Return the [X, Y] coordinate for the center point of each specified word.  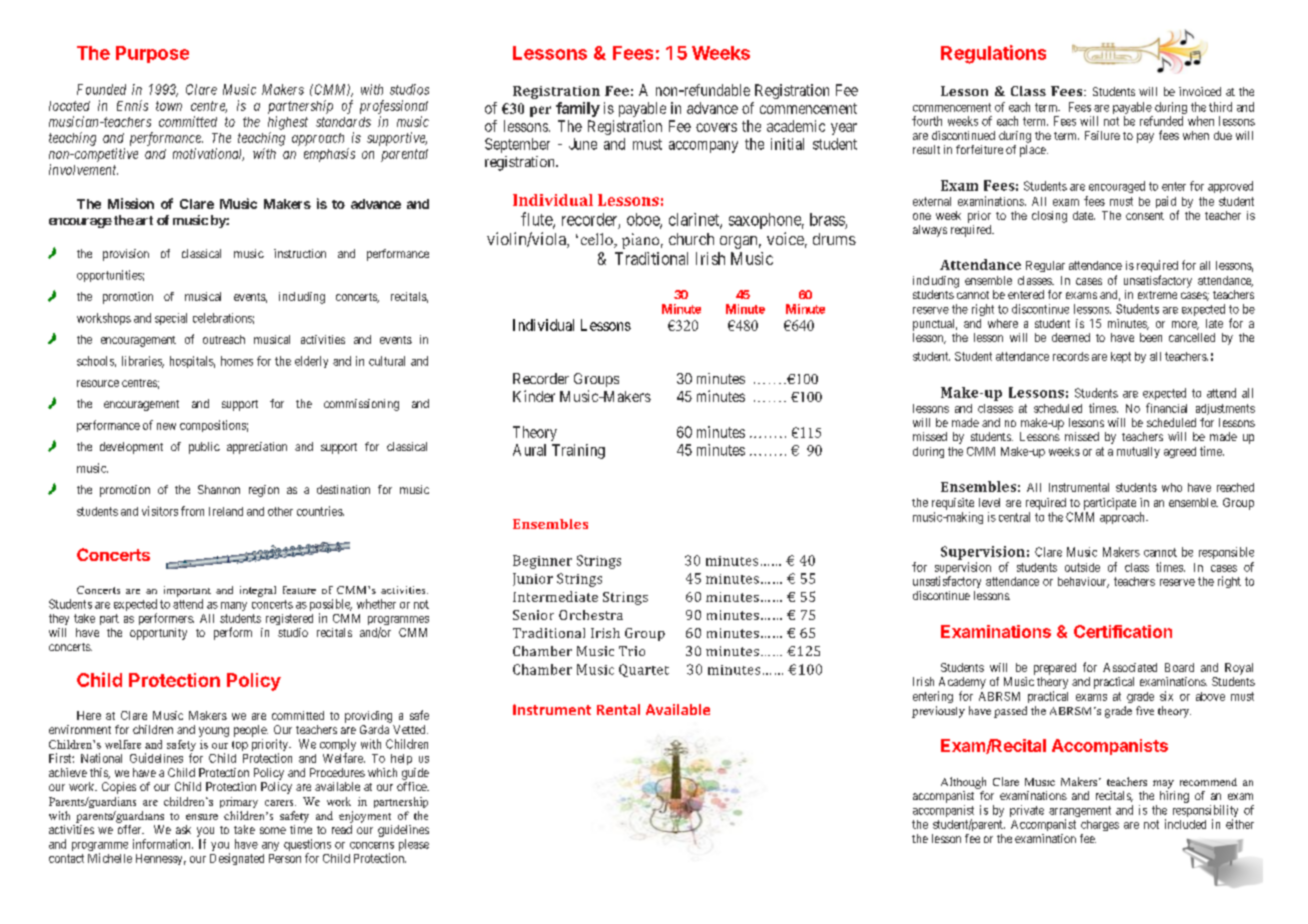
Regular [1045, 266]
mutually [1138, 452]
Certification [1123, 631]
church [691, 239]
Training [578, 451]
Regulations [993, 54]
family [578, 109]
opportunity [158, 634]
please [414, 845]
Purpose [152, 54]
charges [1100, 825]
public [204, 448]
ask [183, 829]
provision [126, 255]
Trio [632, 651]
